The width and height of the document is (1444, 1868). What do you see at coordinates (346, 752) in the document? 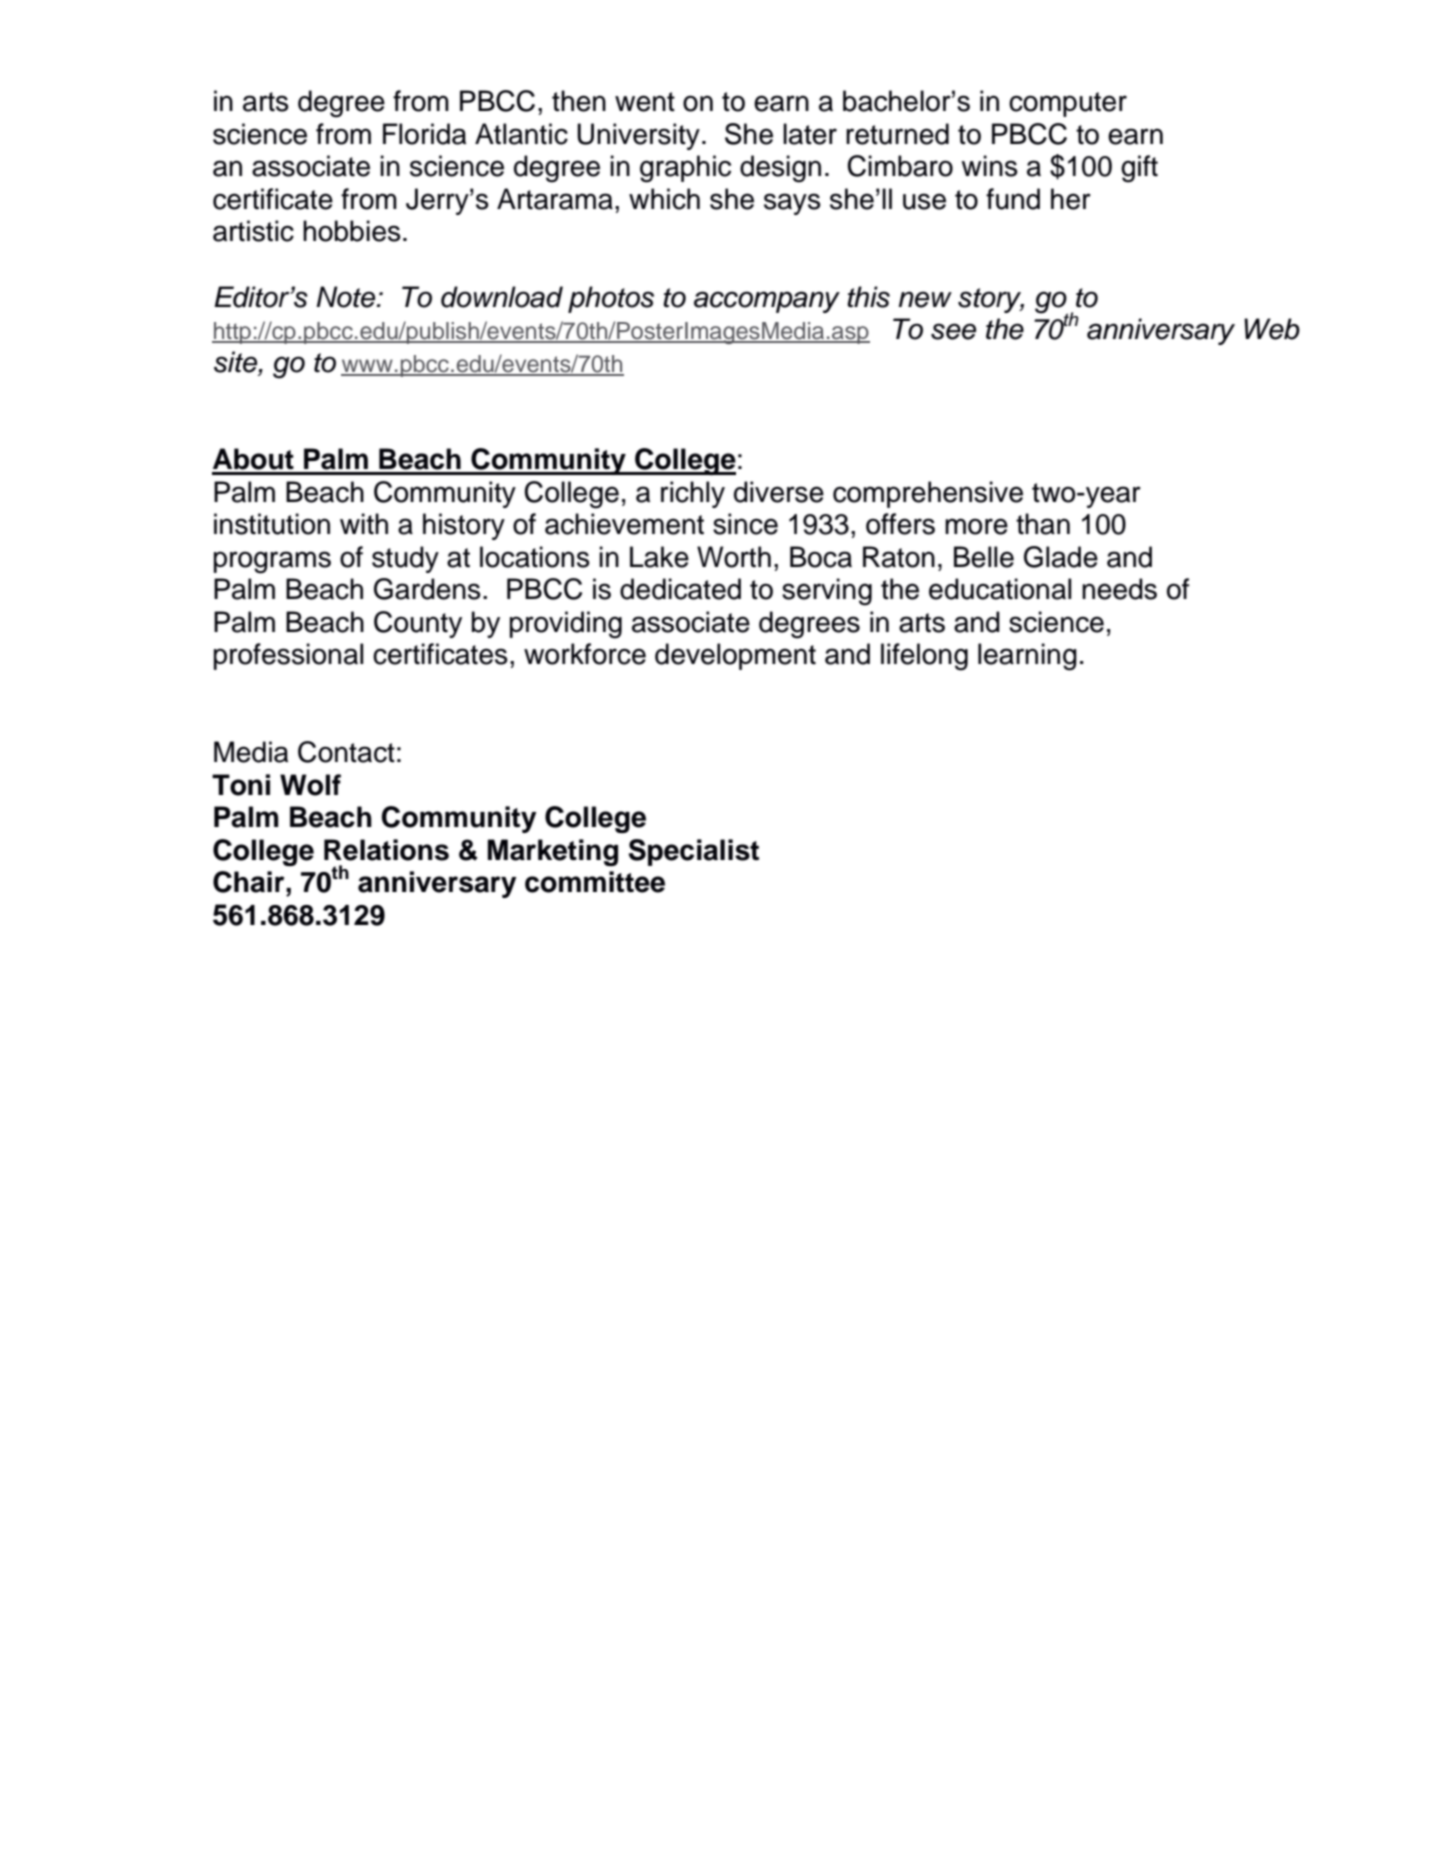
I see `Contact` at bounding box center [346, 752].
